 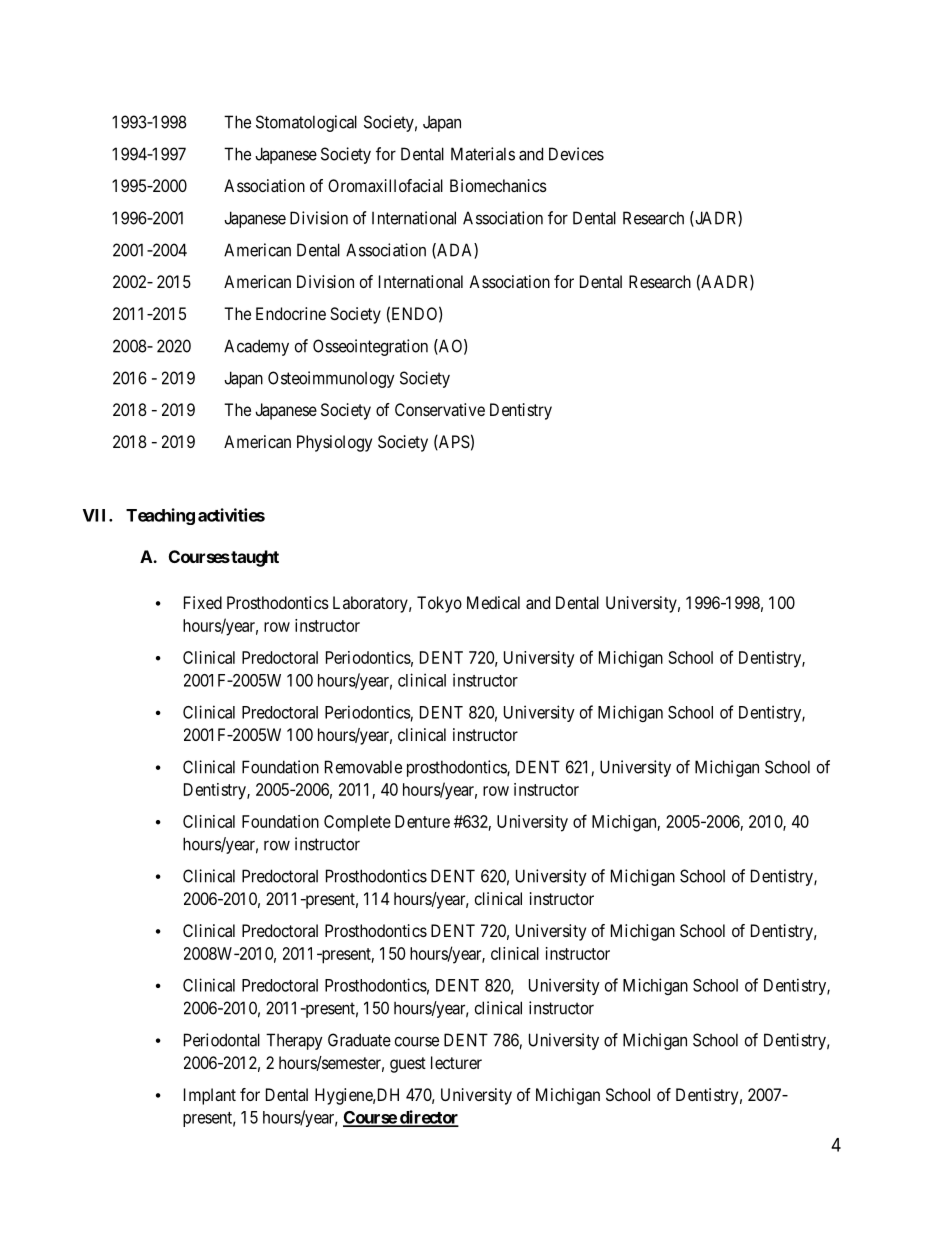 What do you see at coordinates (203, 602) in the screenshot?
I see `Fixed` at bounding box center [203, 602].
